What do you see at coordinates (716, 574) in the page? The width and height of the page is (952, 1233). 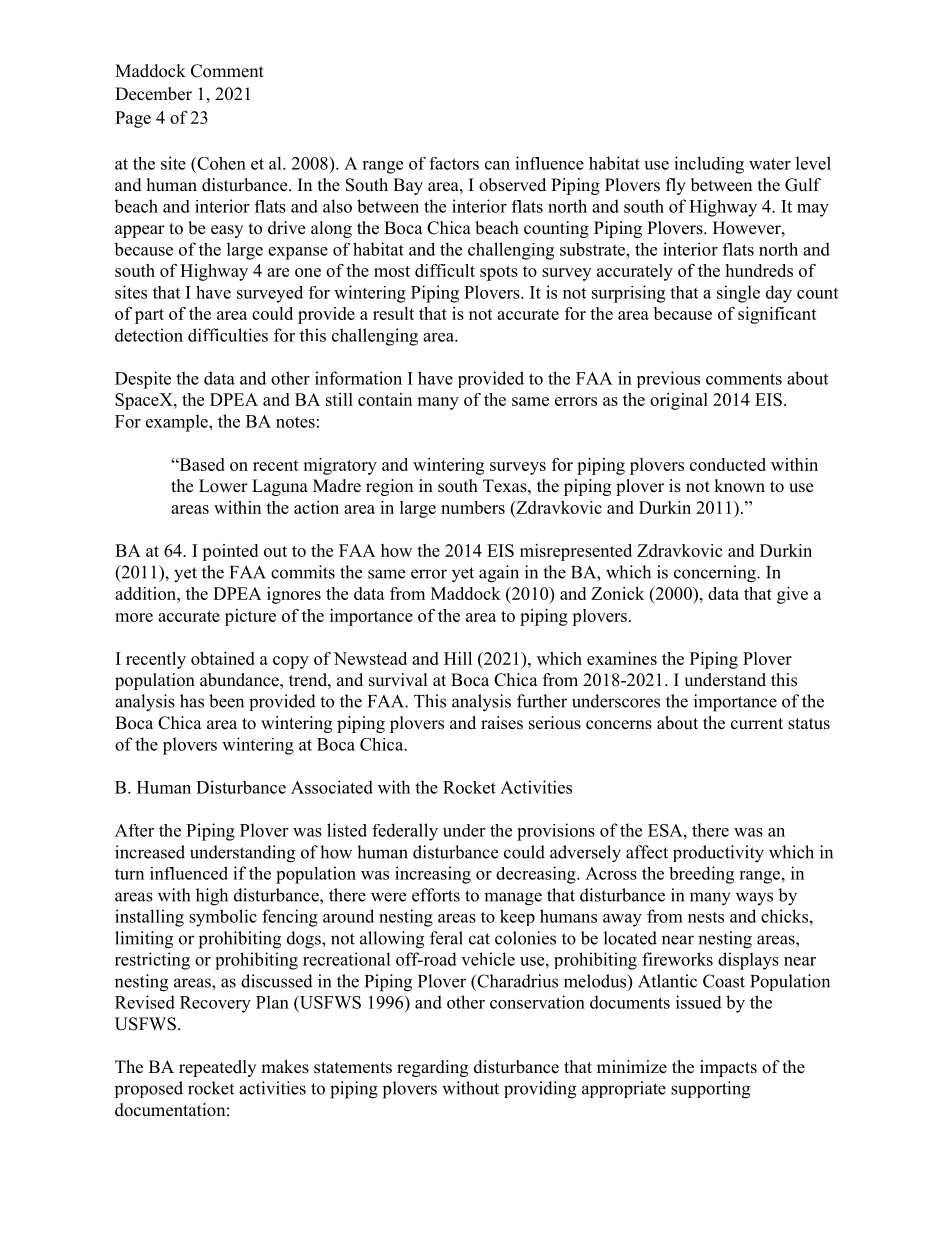 I see `concerning` at bounding box center [716, 574].
